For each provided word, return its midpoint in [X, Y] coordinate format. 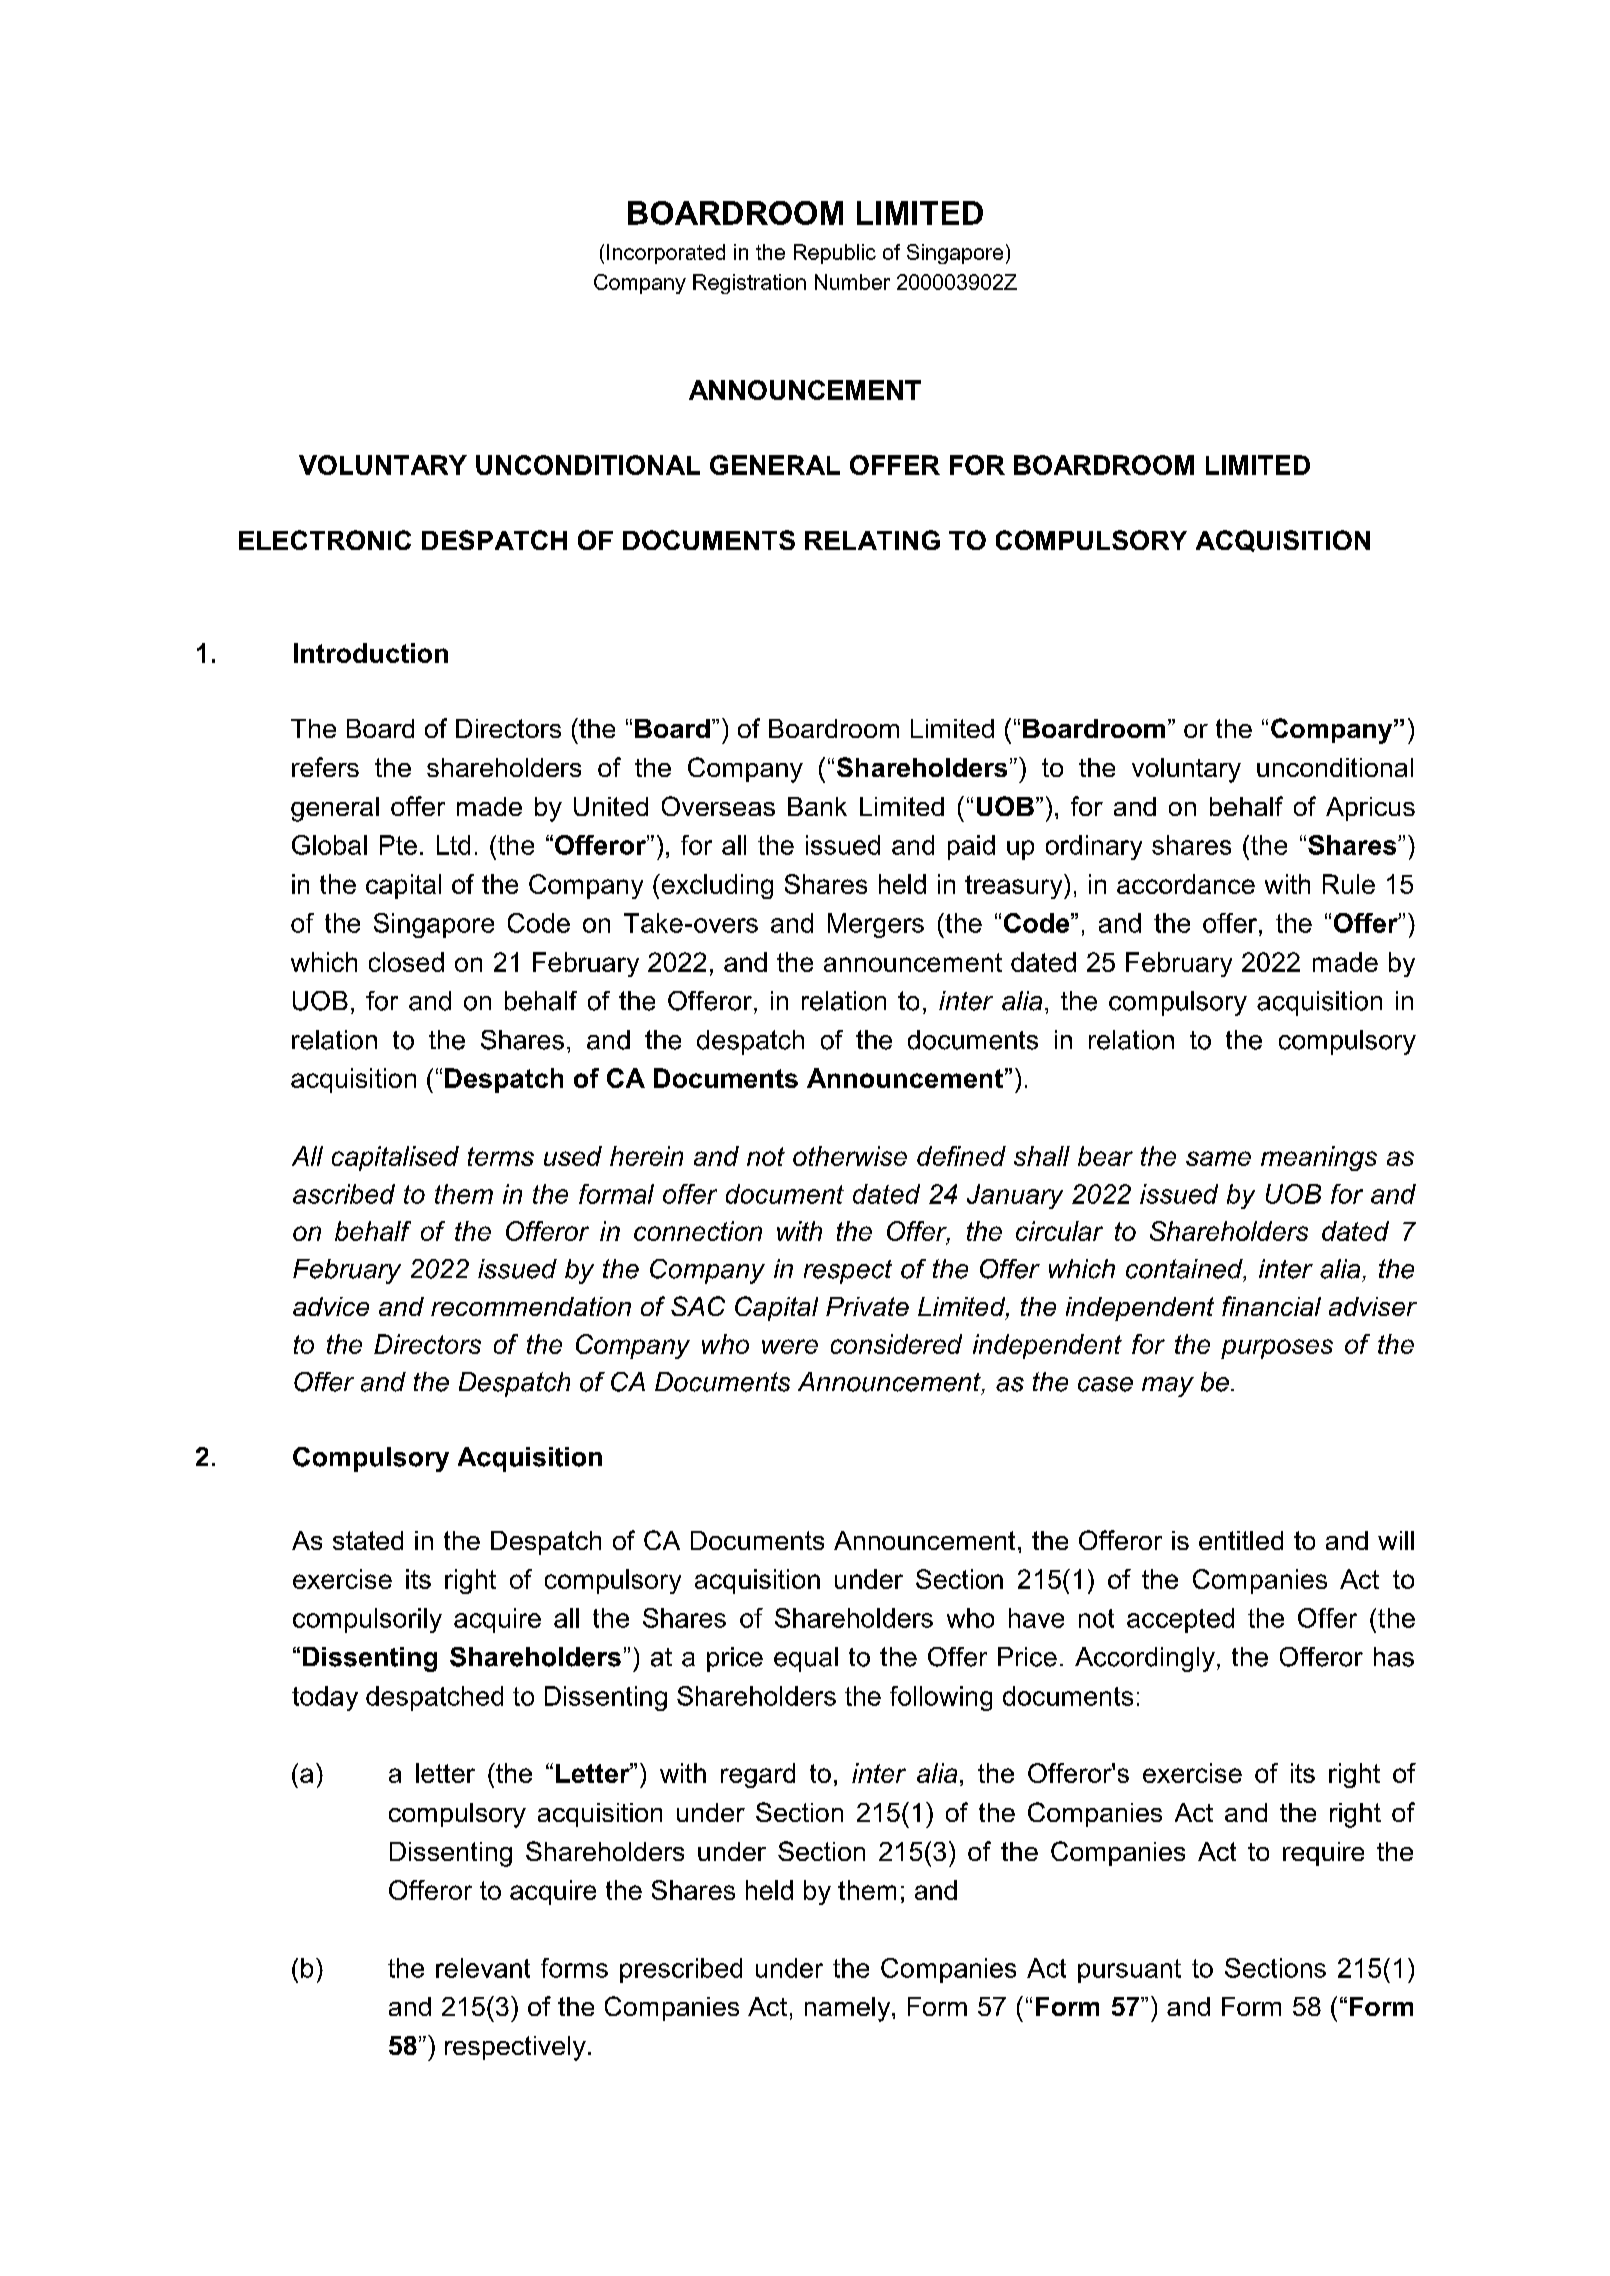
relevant [483, 1968]
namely [849, 2009]
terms [501, 1156]
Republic [835, 254]
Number [852, 282]
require [1323, 1854]
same [1218, 1158]
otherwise [850, 1156]
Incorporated [666, 254]
